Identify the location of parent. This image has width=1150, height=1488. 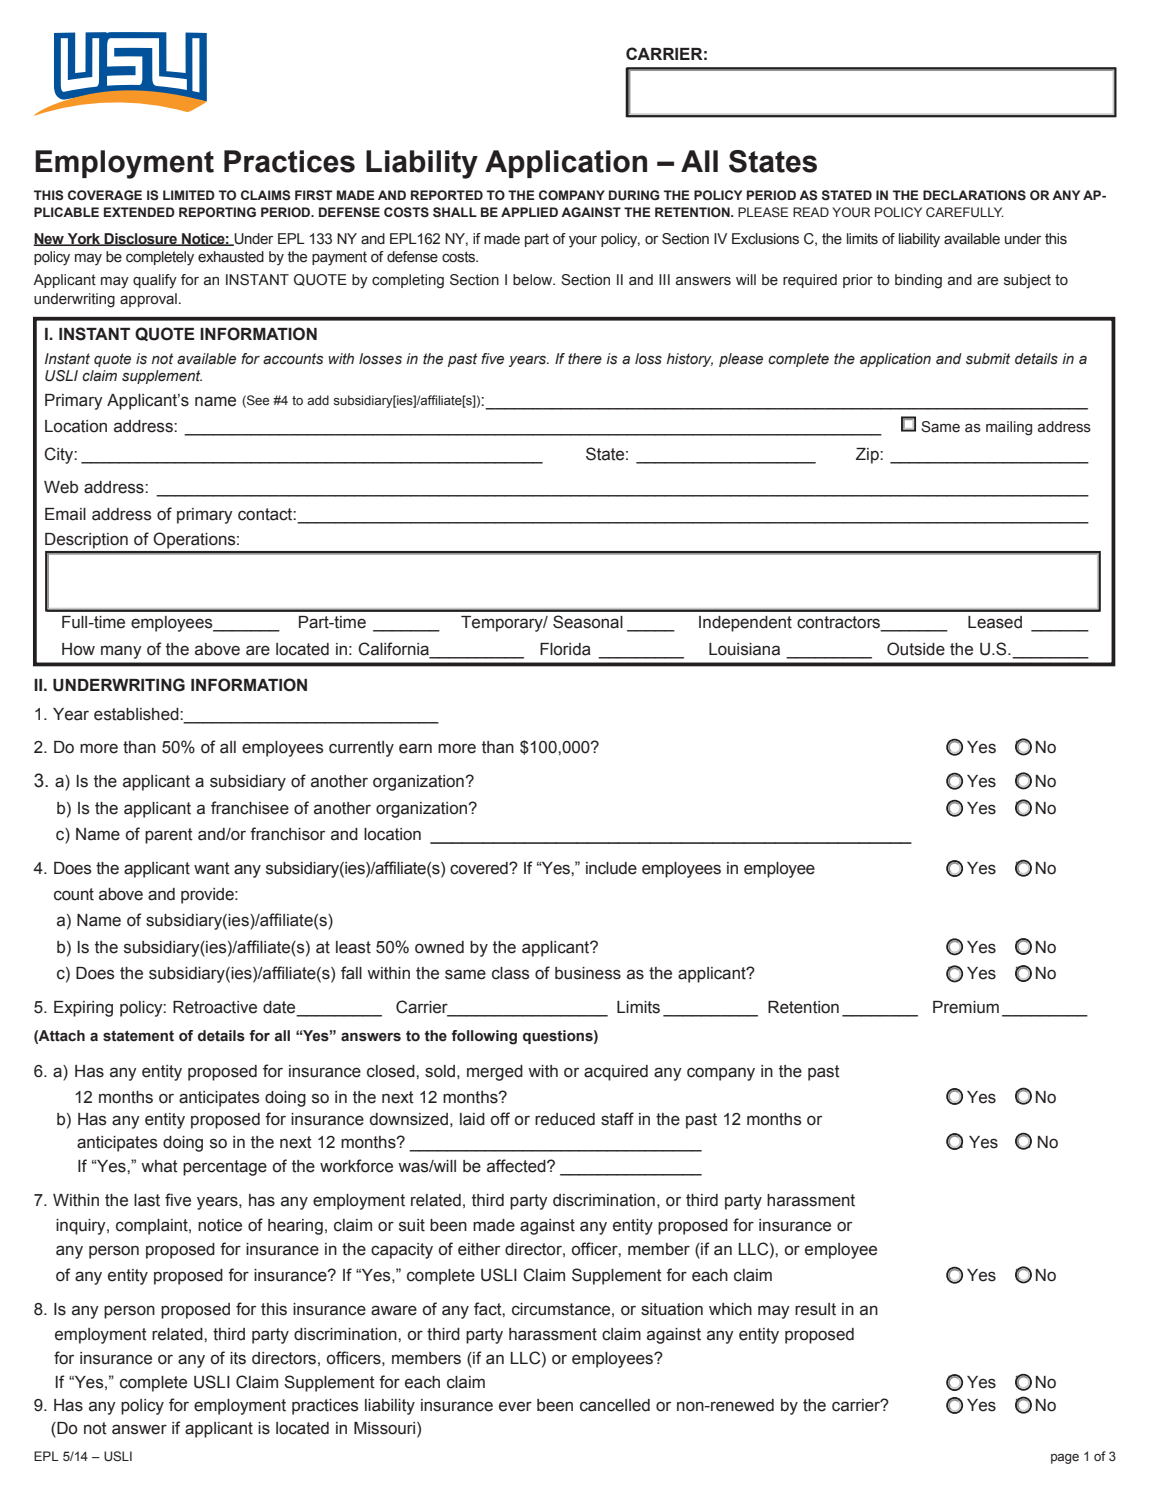
(169, 836).
